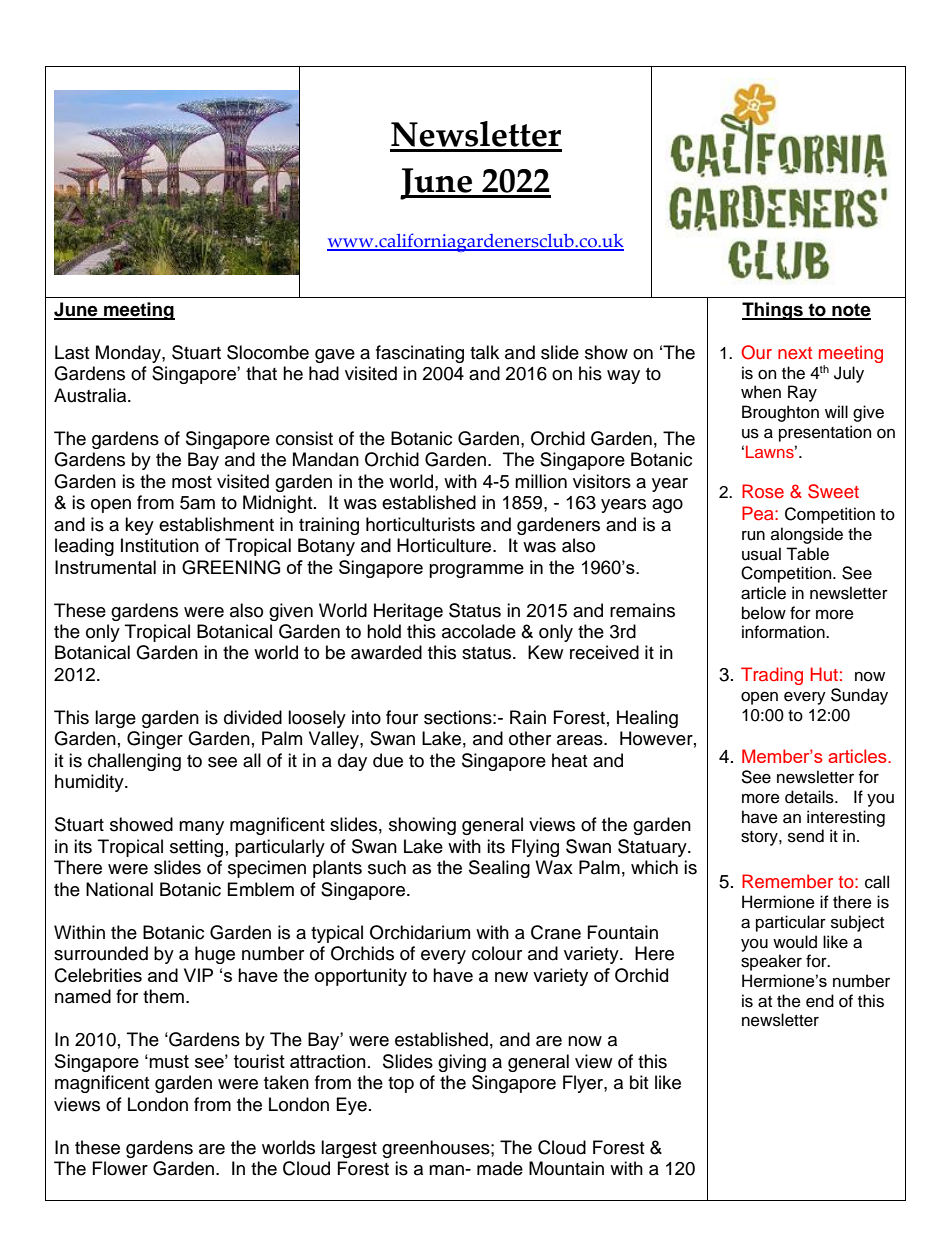 This screenshot has height=1233, width=952. I want to click on other, so click(530, 738).
